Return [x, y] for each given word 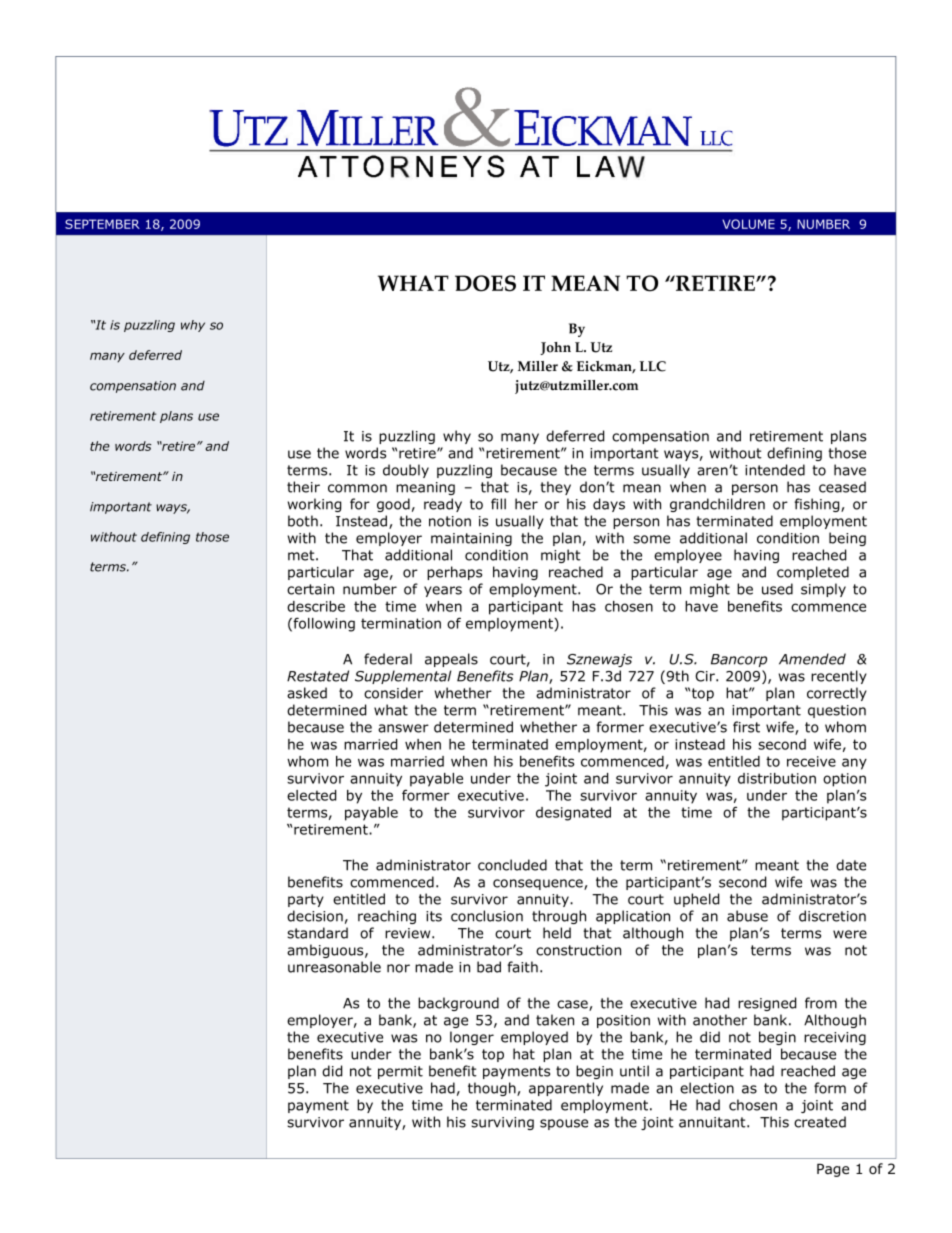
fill [498, 504]
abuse [747, 916]
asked [307, 693]
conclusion [487, 916]
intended [775, 470]
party [306, 900]
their [303, 487]
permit [400, 1072]
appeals [451, 660]
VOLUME [748, 224]
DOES [485, 283]
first [746, 727]
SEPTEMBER [102, 224]
